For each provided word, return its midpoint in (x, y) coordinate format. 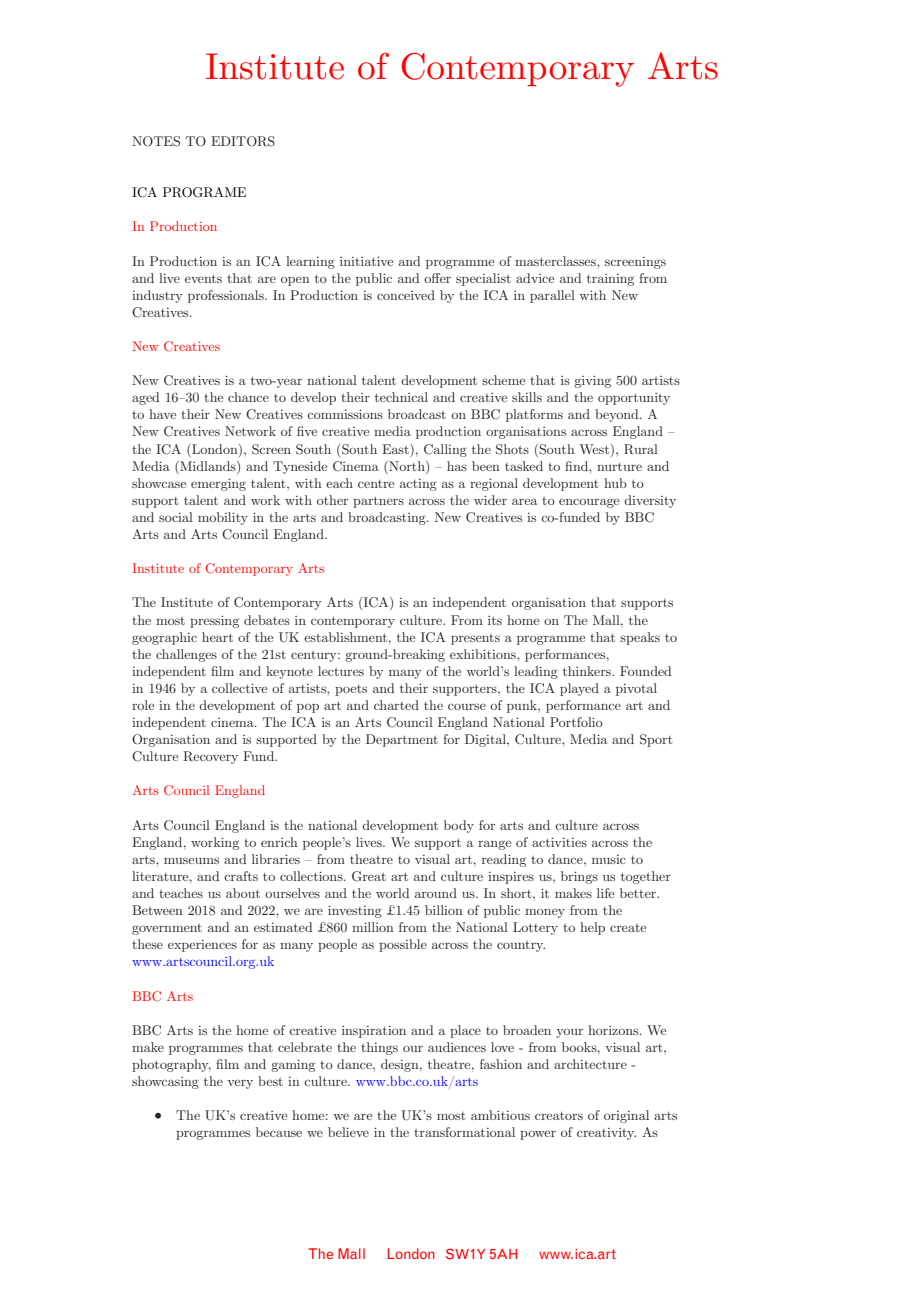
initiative (366, 261)
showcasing (165, 1082)
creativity (606, 1134)
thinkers (588, 671)
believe (348, 1132)
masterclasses (556, 261)
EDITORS (243, 141)
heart (217, 637)
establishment (347, 637)
